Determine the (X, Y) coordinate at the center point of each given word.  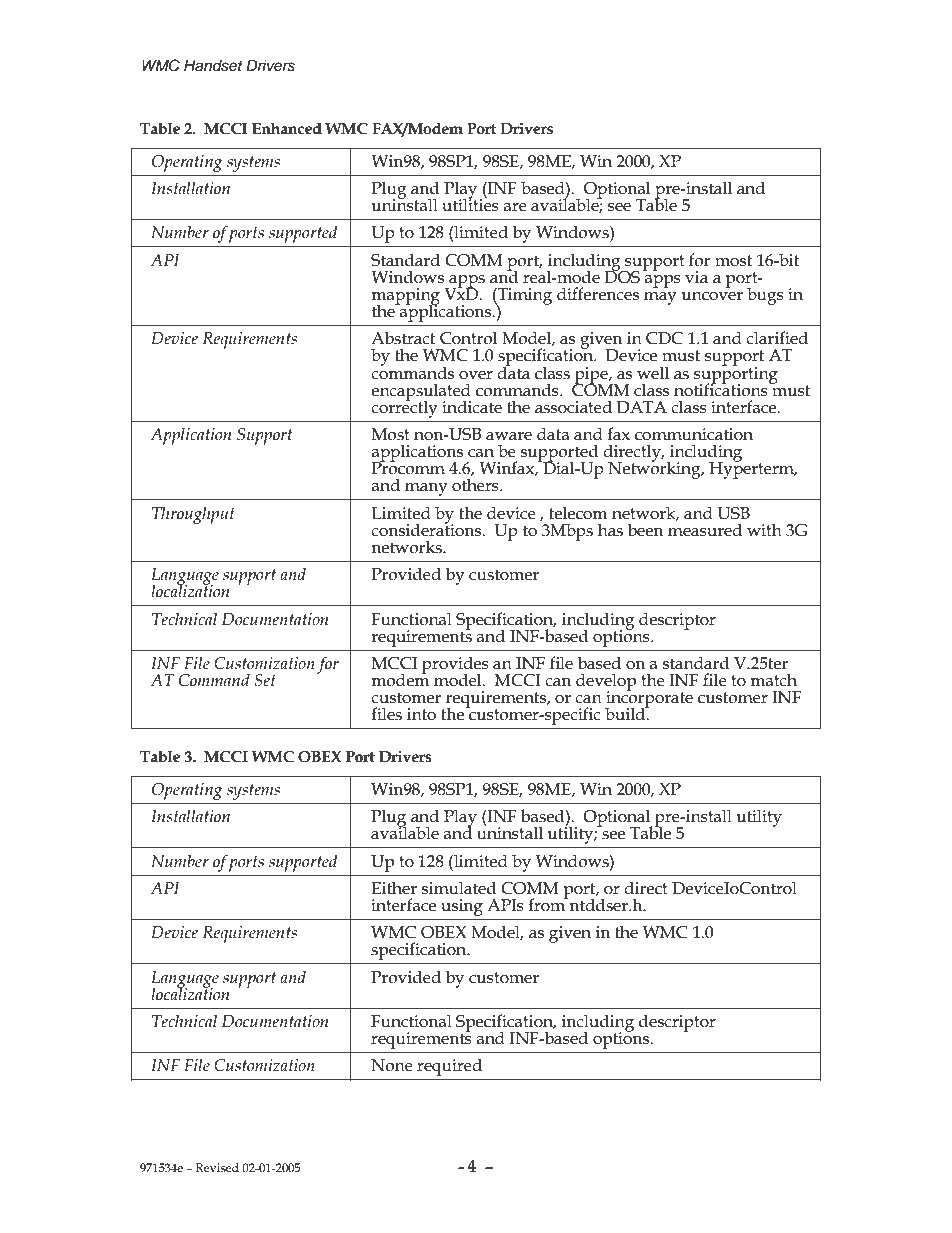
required (449, 1067)
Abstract (403, 338)
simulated (459, 888)
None (392, 1065)
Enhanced (287, 129)
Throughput (193, 515)
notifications (722, 389)
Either (394, 888)
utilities (470, 204)
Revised (217, 1167)
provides (455, 666)
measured (705, 530)
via (696, 277)
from (548, 904)
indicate (472, 407)
